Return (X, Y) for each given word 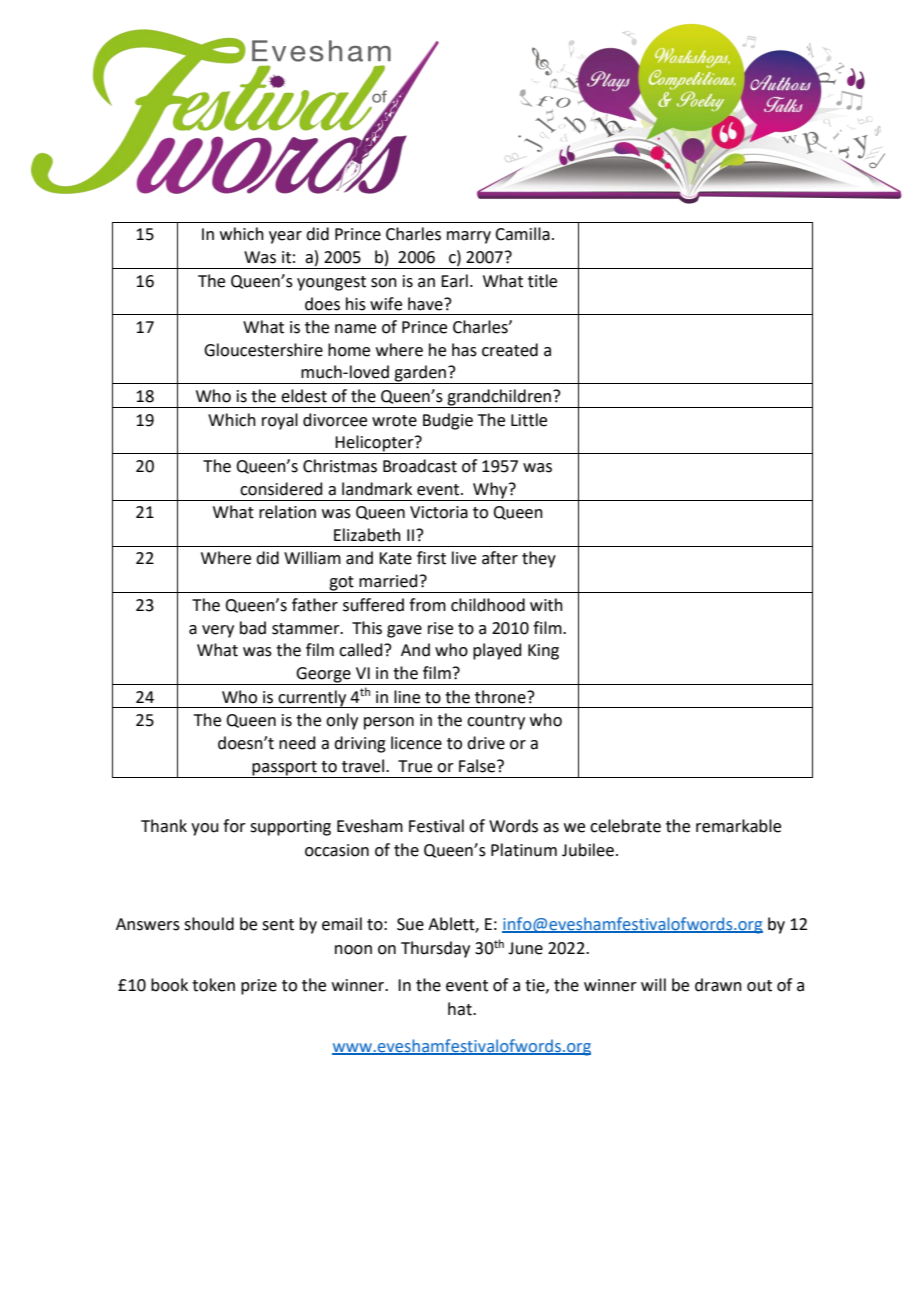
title (542, 281)
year (285, 237)
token (213, 985)
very (218, 631)
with (546, 605)
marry (469, 237)
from (427, 605)
